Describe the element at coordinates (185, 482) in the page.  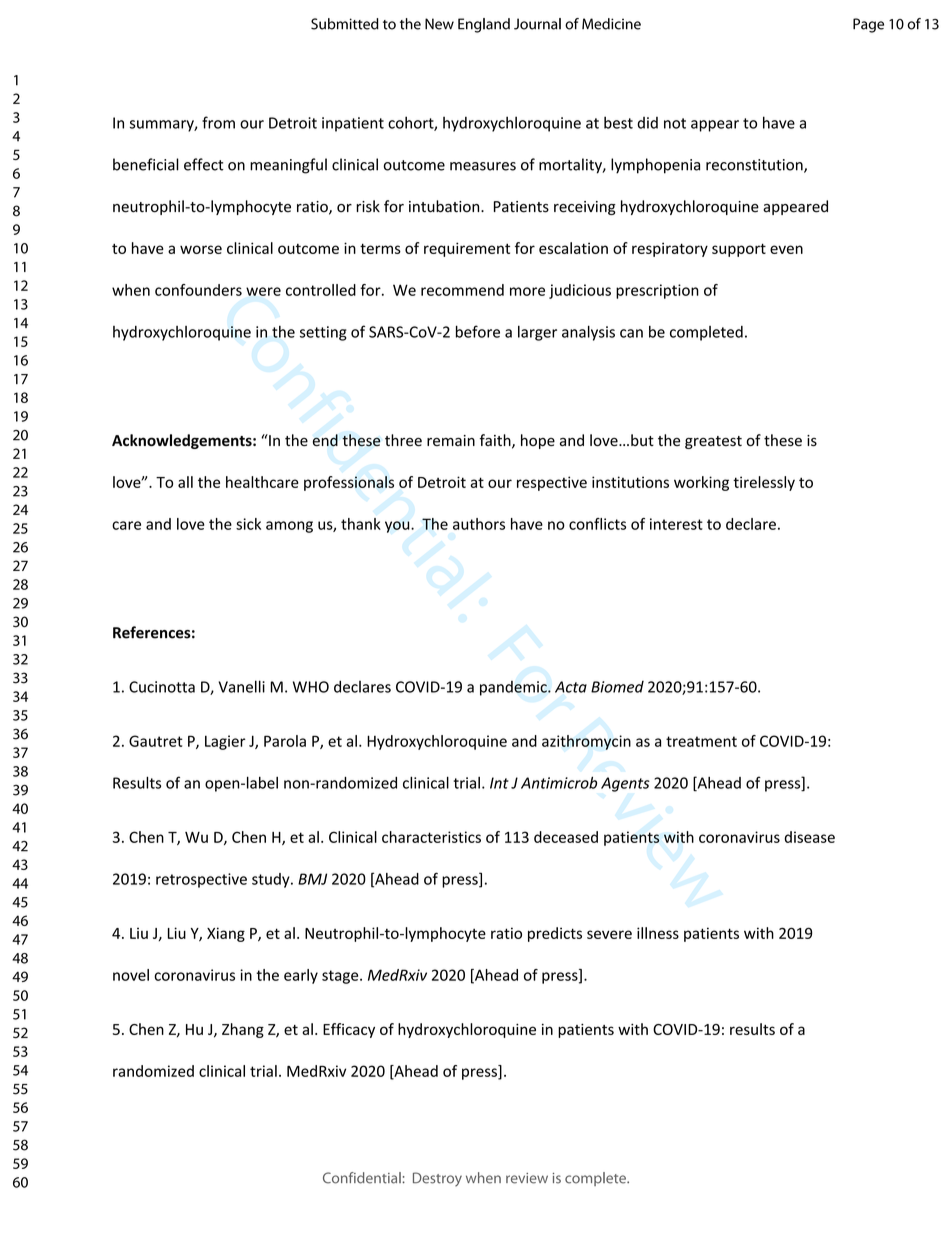
I see `all` at that location.
